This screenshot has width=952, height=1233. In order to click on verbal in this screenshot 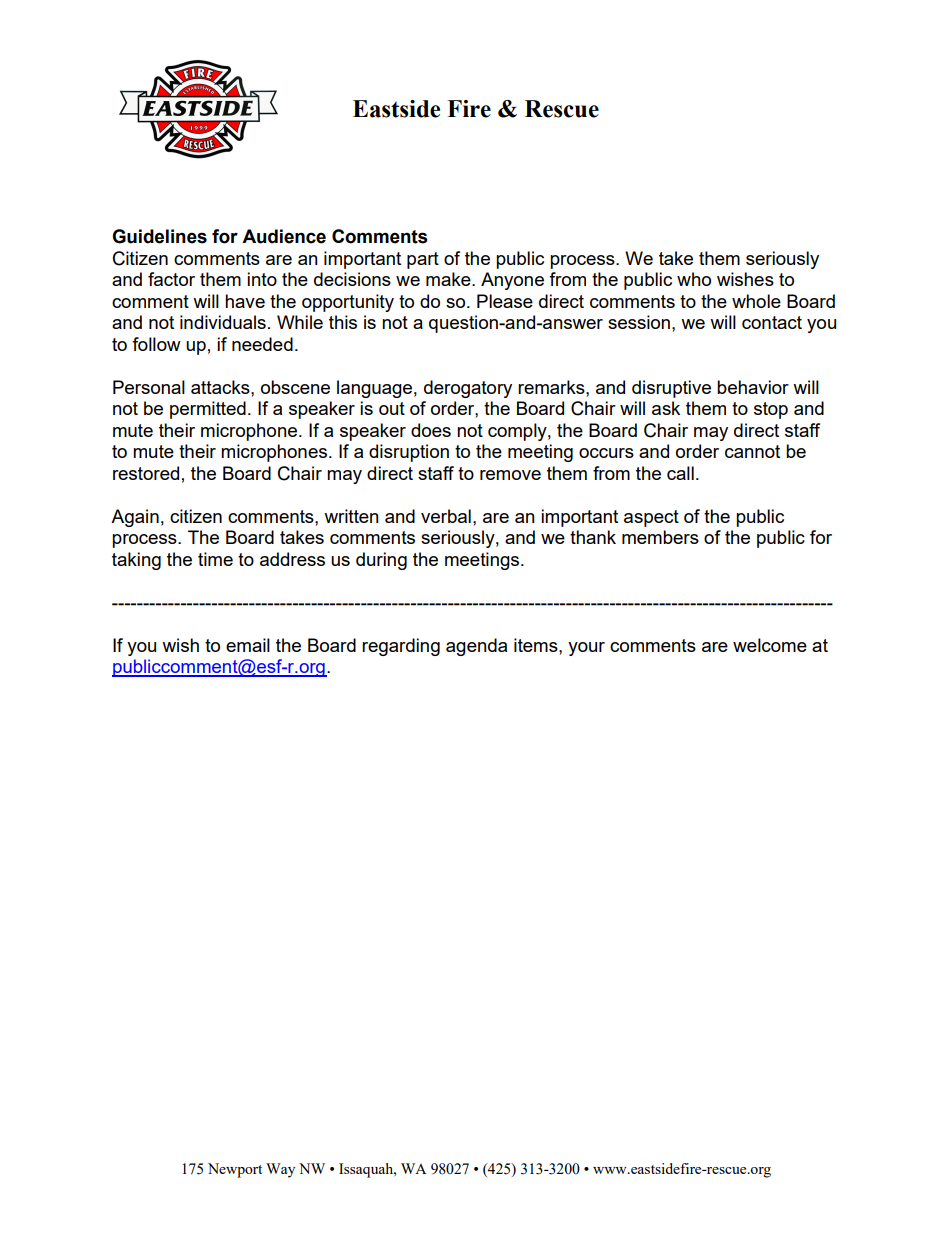, I will do `click(446, 516)`.
